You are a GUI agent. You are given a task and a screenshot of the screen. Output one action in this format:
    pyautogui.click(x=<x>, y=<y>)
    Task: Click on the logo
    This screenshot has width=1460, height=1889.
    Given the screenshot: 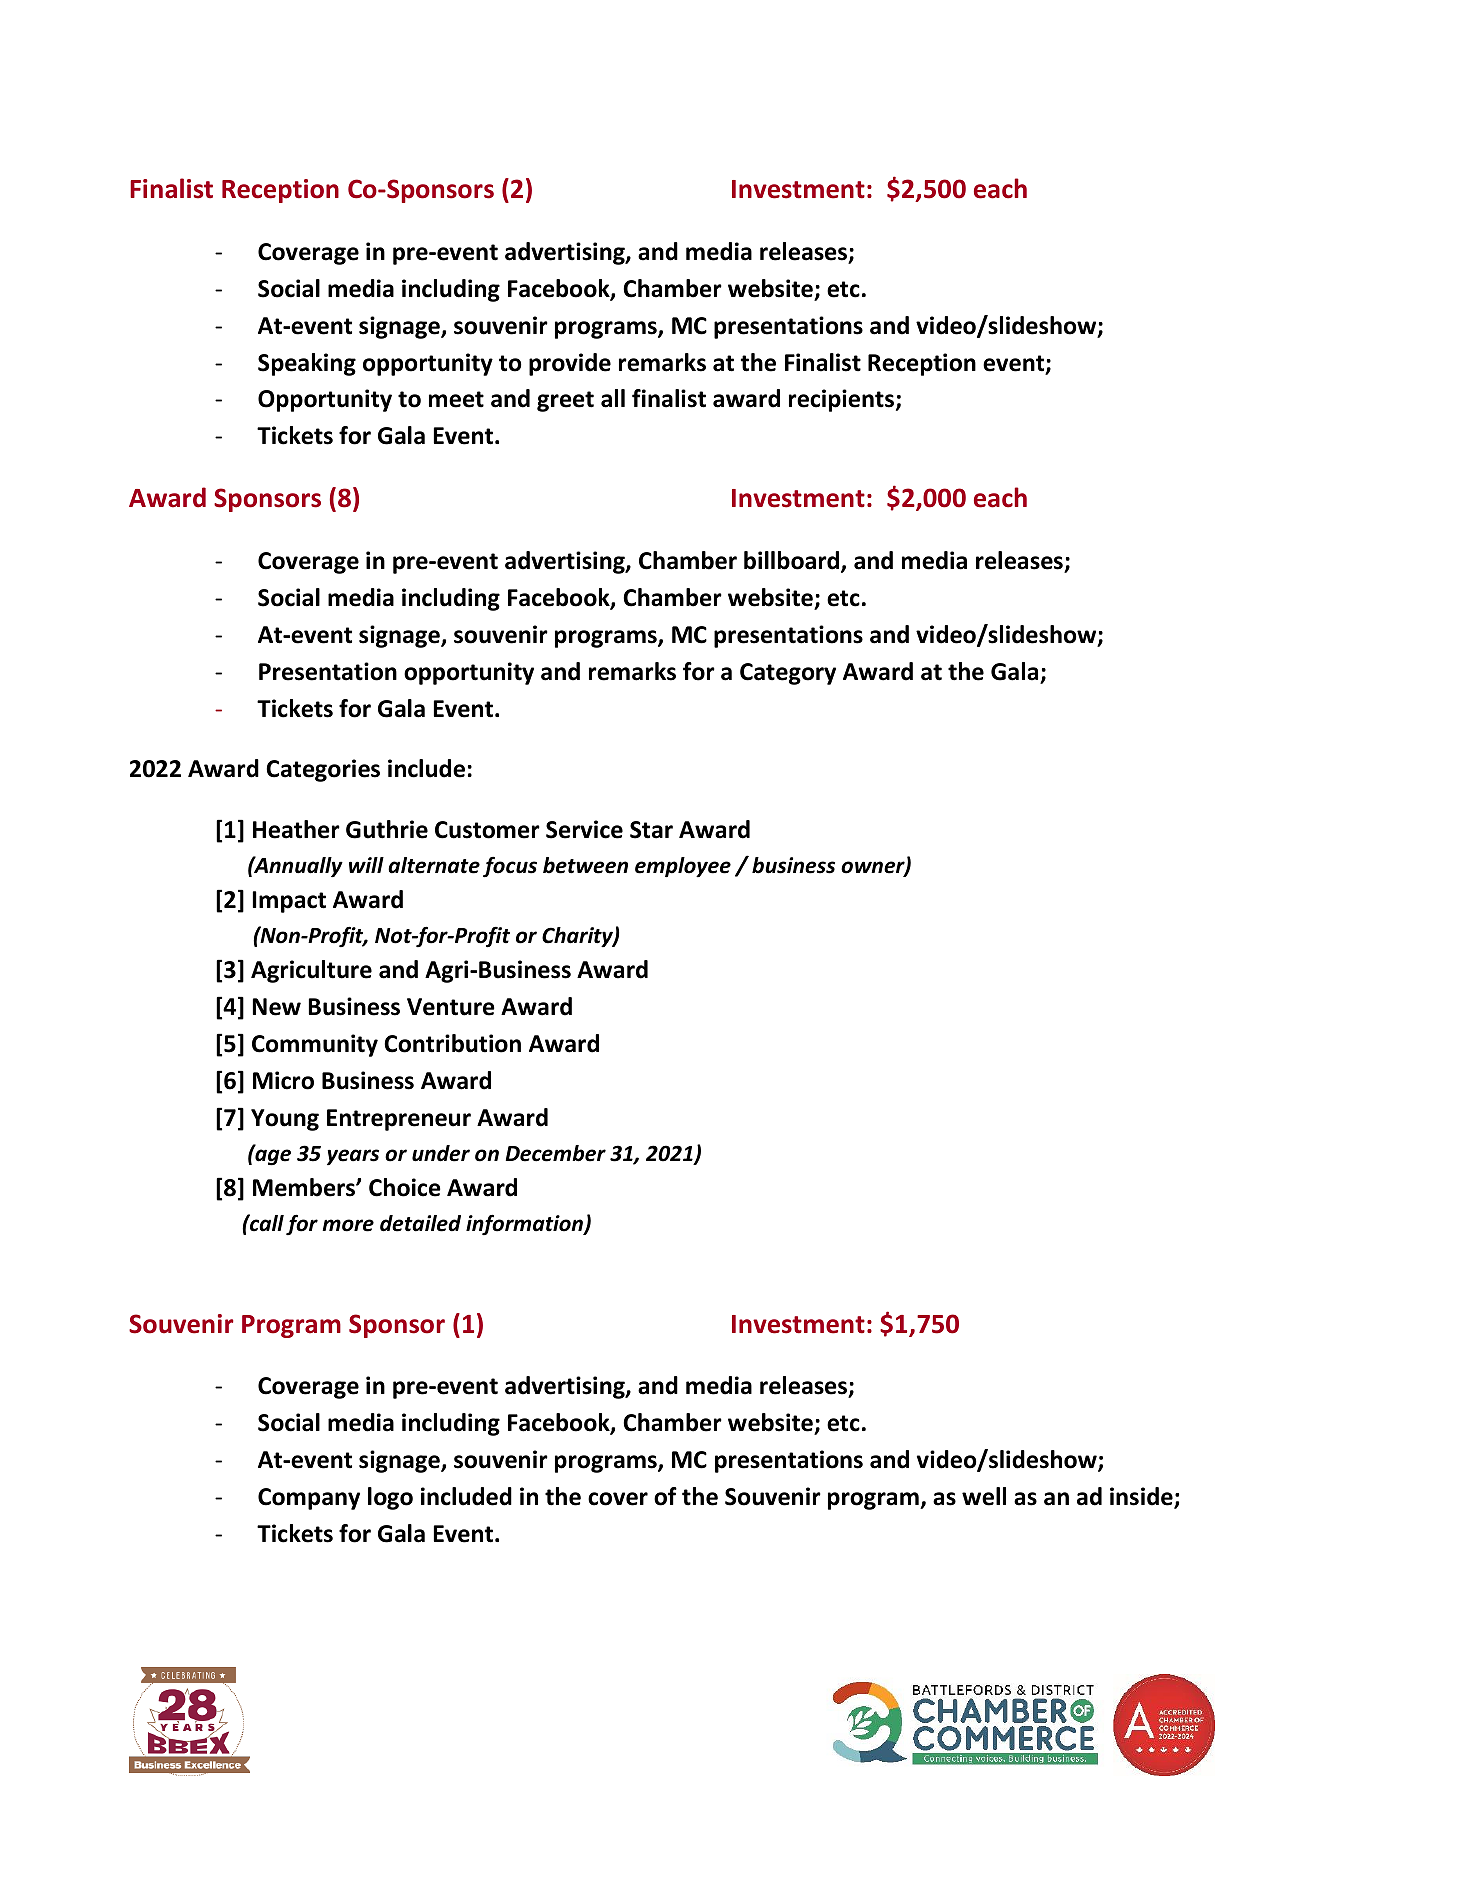 What is the action you would take?
    pyautogui.click(x=390, y=1498)
